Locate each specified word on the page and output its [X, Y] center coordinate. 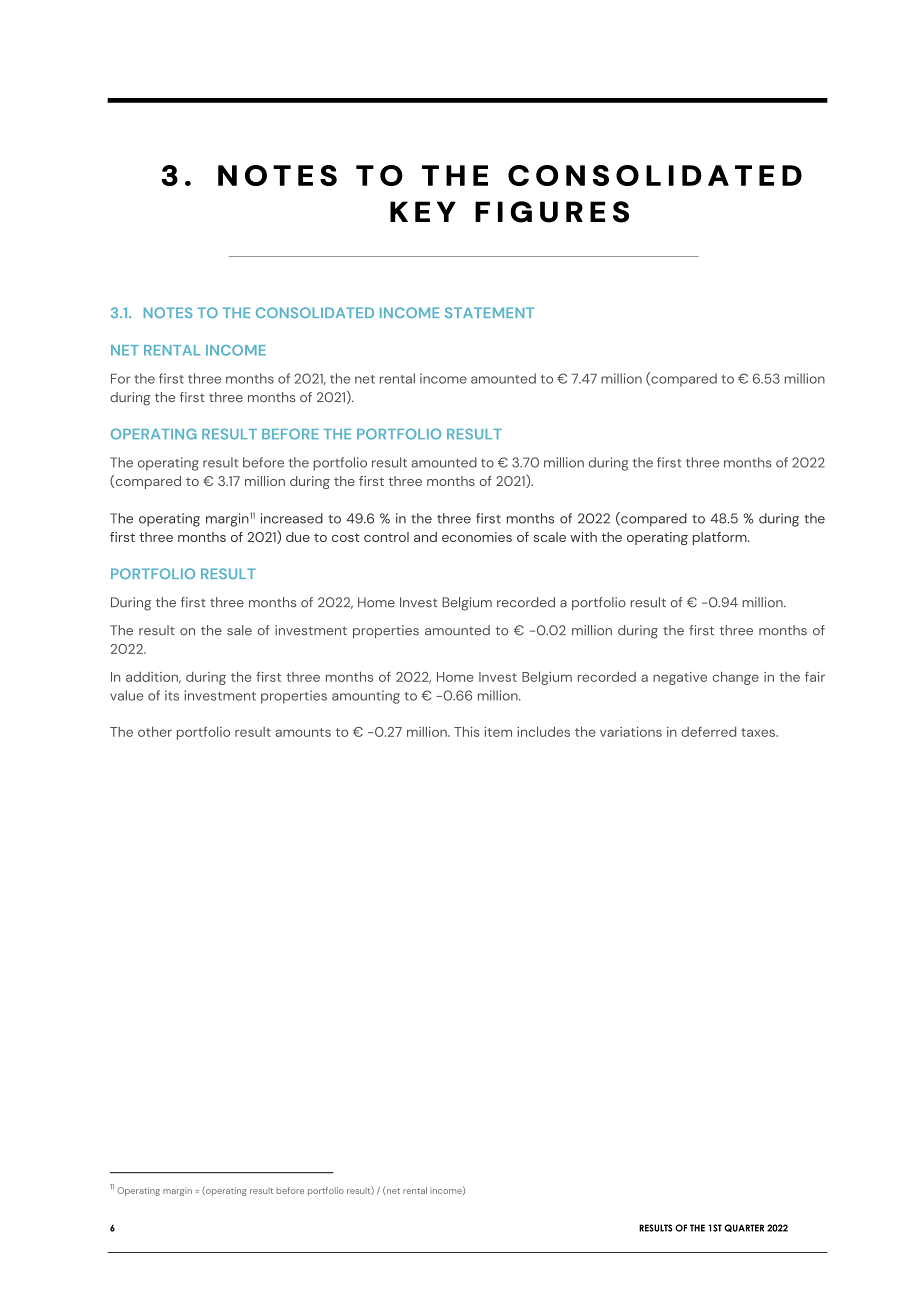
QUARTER [744, 1228]
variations [631, 732]
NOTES [168, 312]
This [467, 731]
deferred [708, 732]
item [498, 732]
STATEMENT [489, 312]
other [155, 731]
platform [721, 538]
